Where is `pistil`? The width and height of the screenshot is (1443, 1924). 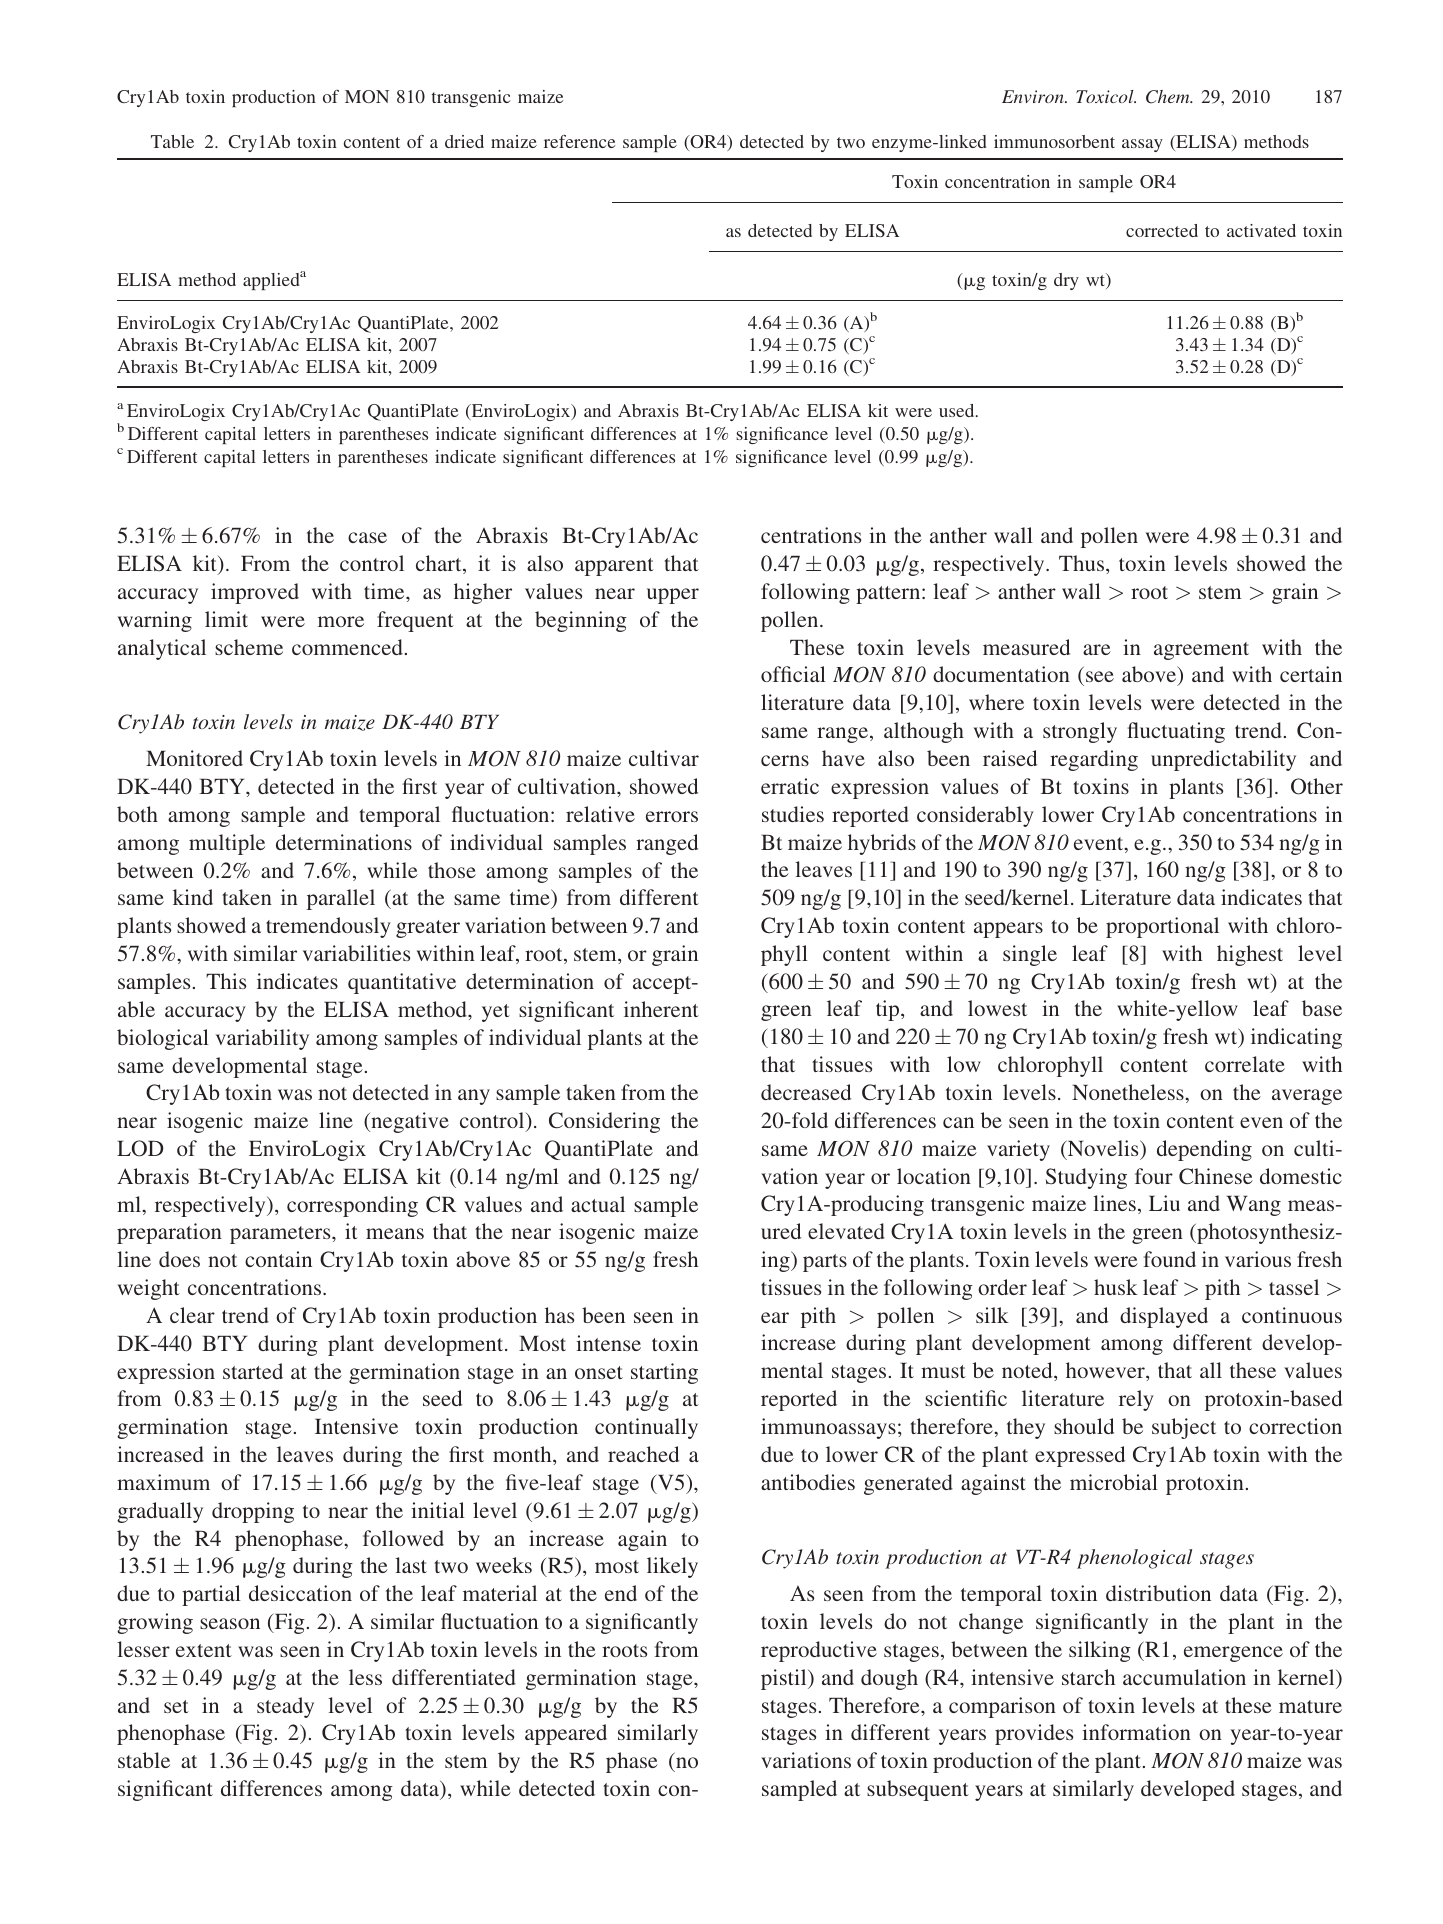 pistil is located at coordinates (785, 1679).
